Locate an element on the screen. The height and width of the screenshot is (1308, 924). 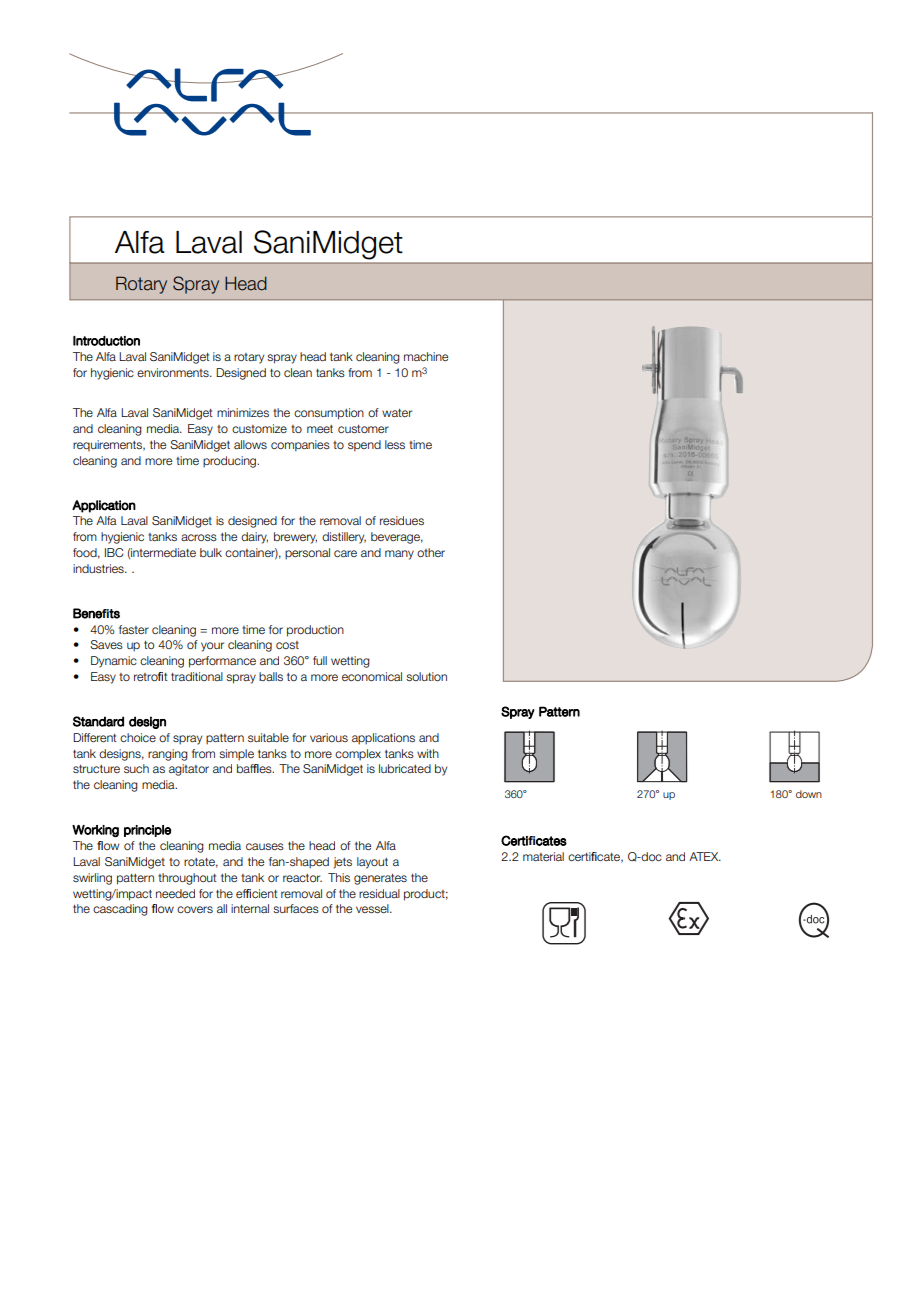
needed is located at coordinates (175, 893).
